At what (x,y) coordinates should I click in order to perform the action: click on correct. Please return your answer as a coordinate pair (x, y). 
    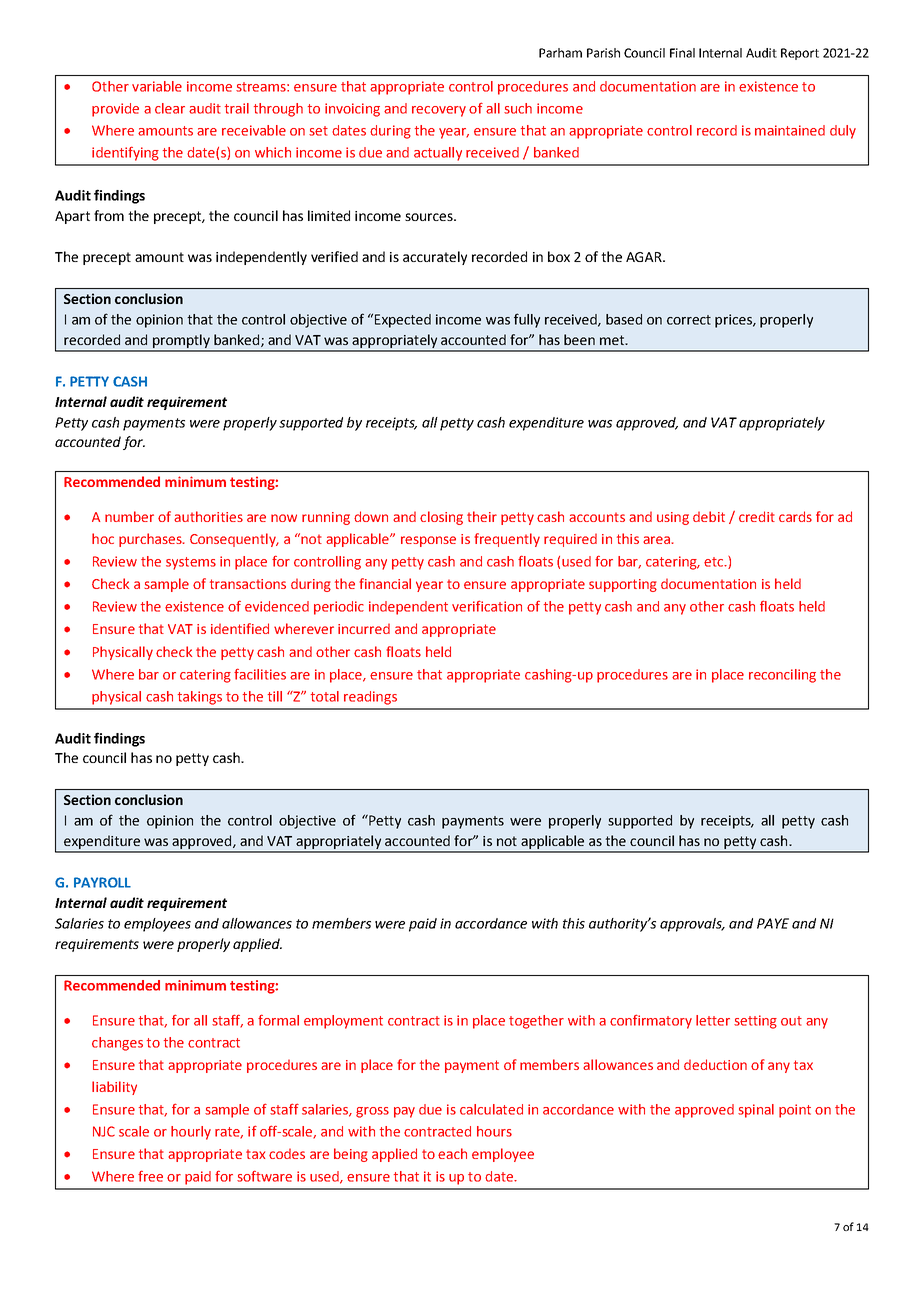
    Looking at the image, I should click on (689, 320).
